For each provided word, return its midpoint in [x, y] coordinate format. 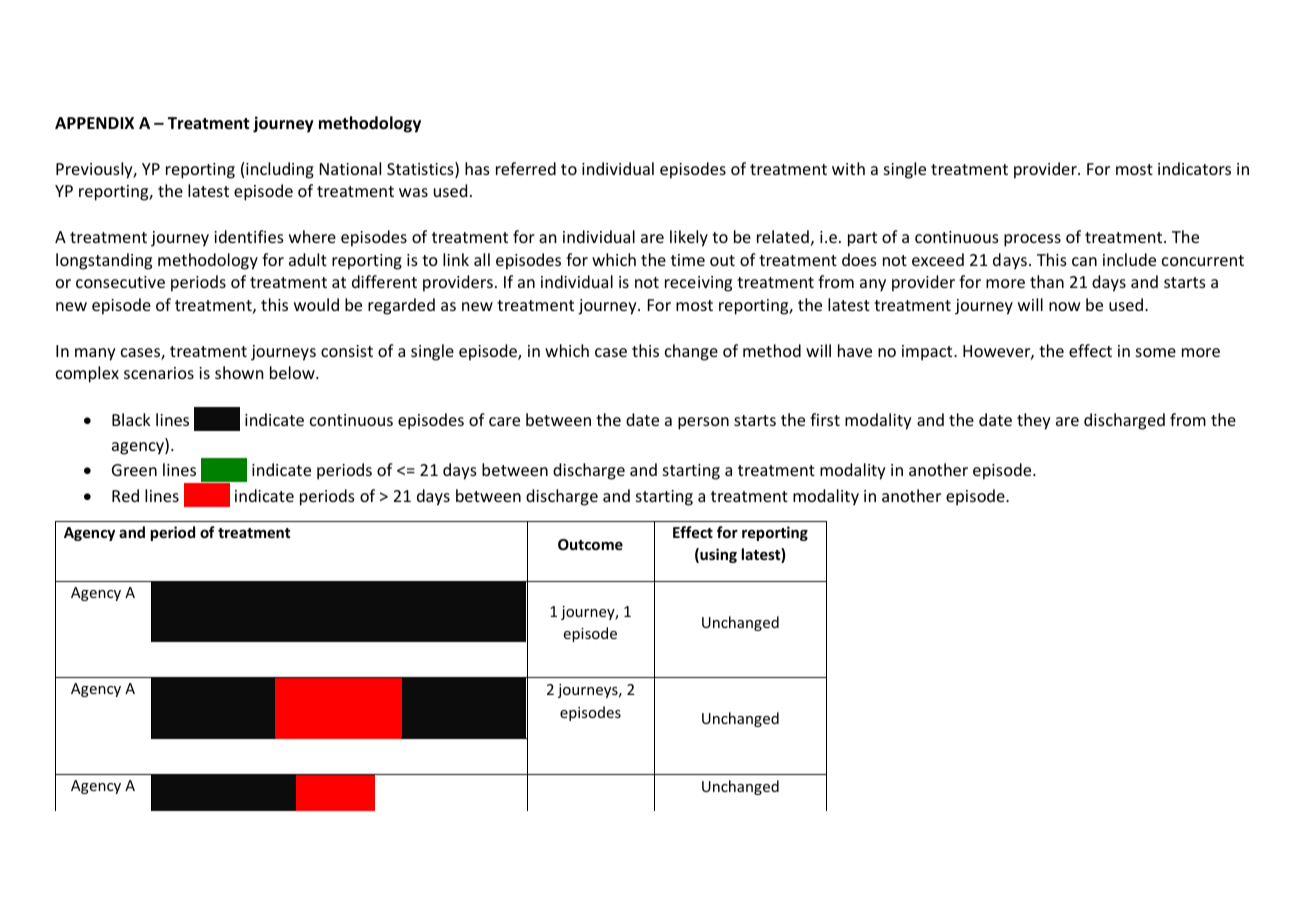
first [825, 419]
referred [526, 168]
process [1032, 240]
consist [347, 351]
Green [134, 470]
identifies [249, 236]
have [855, 350]
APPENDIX [94, 123]
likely [689, 238]
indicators [1194, 168]
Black [131, 419]
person [703, 423]
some [1156, 352]
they [1034, 421]
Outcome [590, 544]
